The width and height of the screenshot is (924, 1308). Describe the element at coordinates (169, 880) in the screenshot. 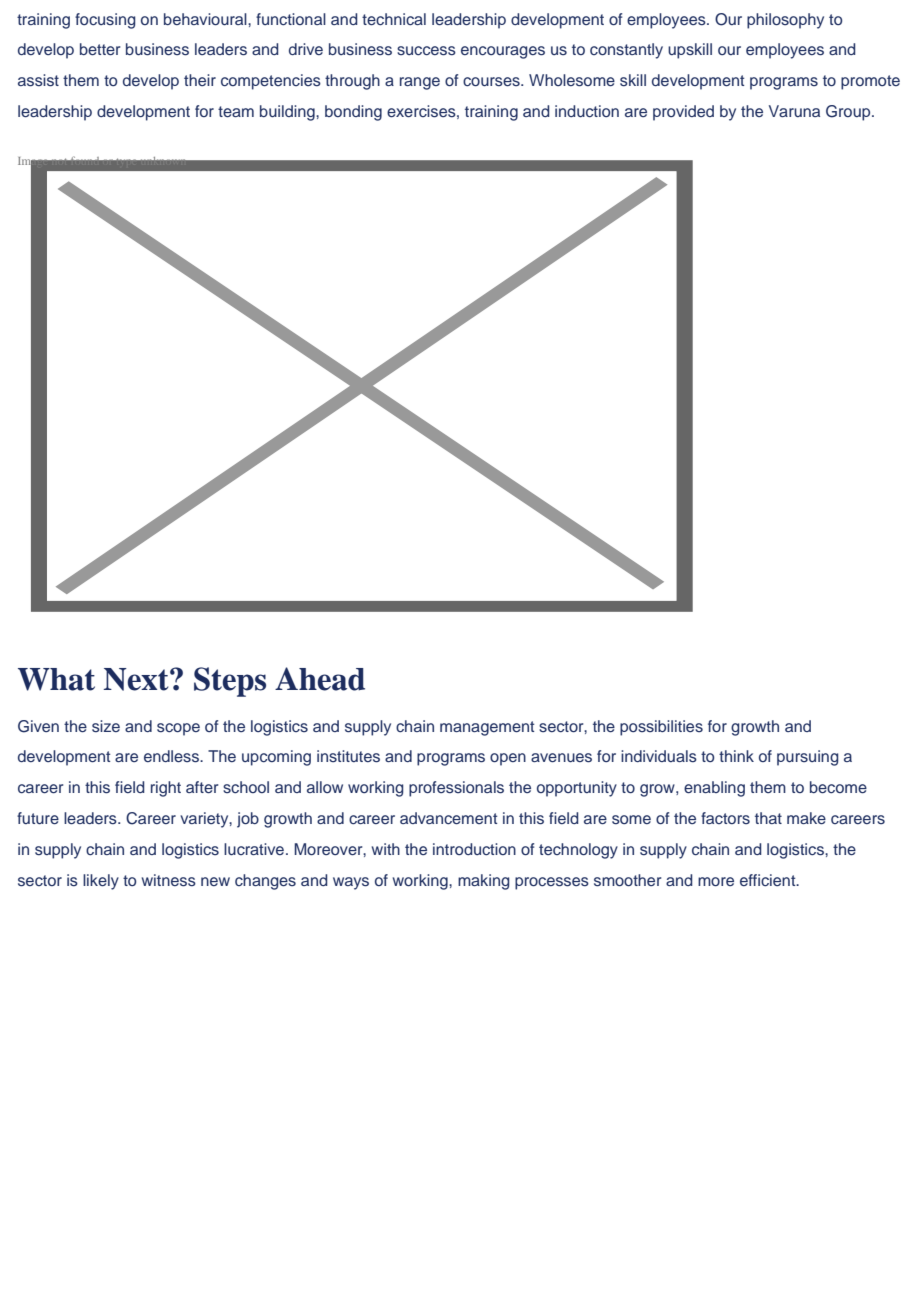

I see `witness` at that location.
